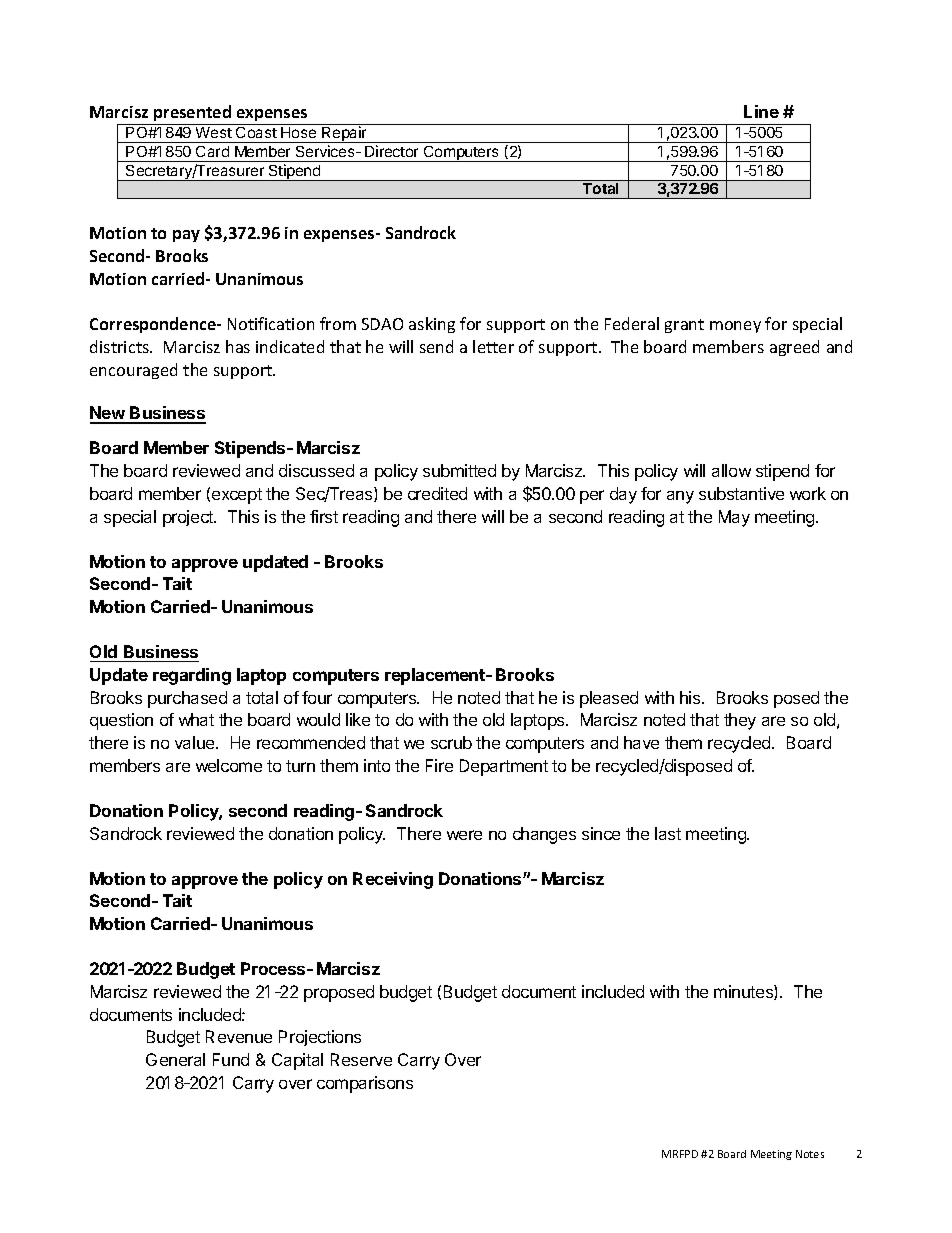 The height and width of the page is (1233, 952). Describe the element at coordinates (761, 111) in the page. I see `Line` at that location.
